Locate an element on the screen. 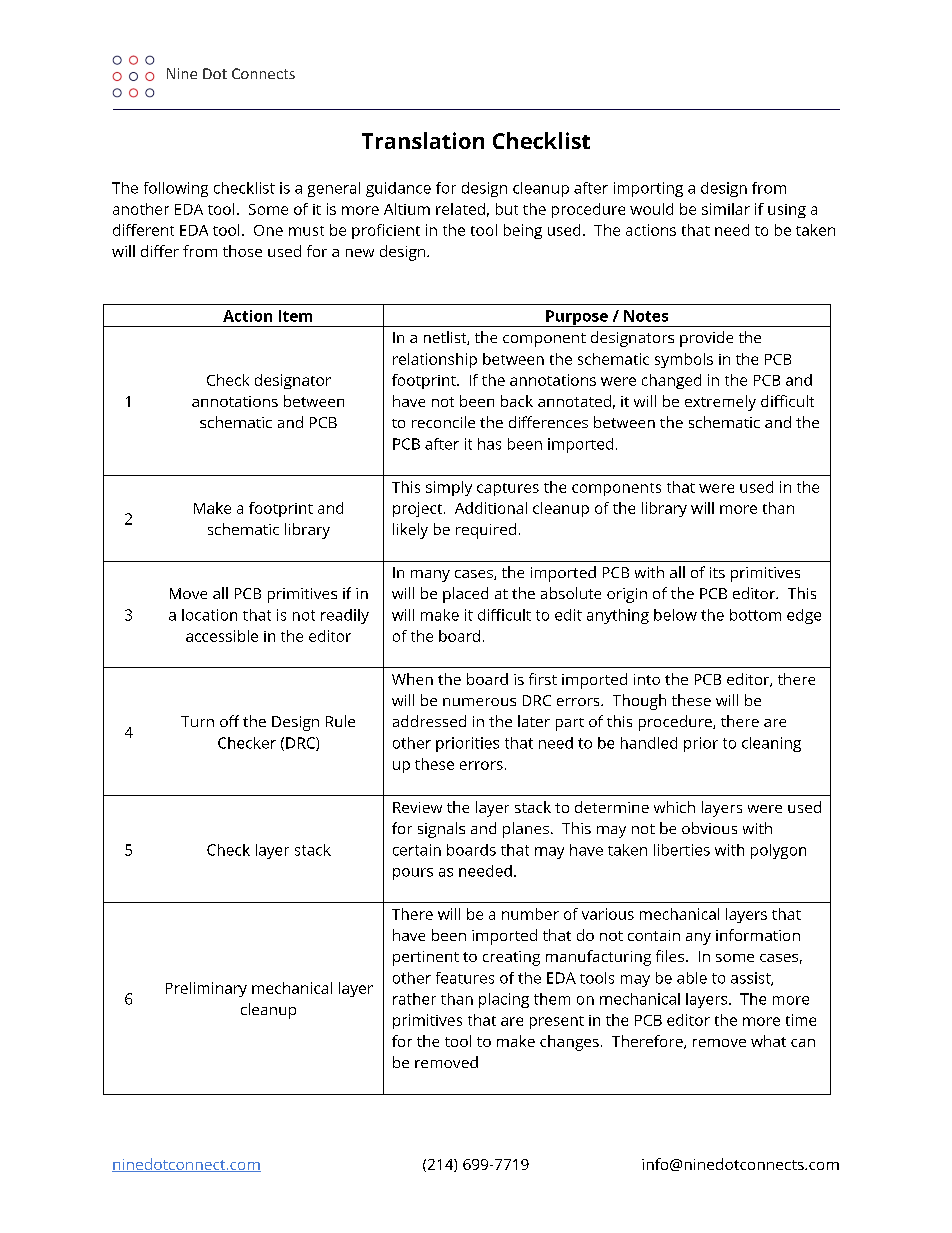 This screenshot has height=1233, width=952. Preliminary is located at coordinates (206, 989).
